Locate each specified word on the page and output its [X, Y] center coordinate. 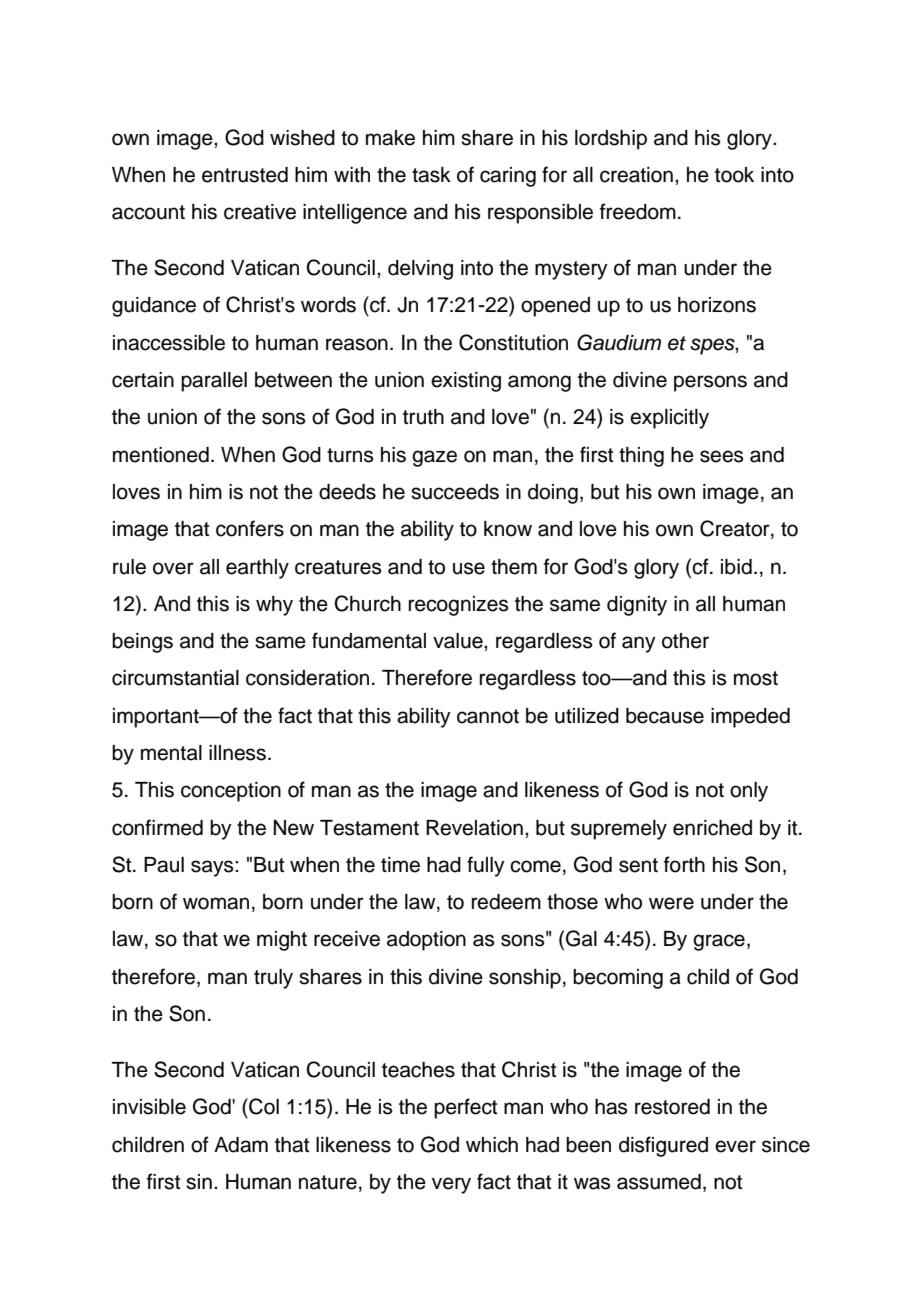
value [459, 641]
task [431, 175]
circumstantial [175, 678]
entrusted [245, 175]
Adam [241, 1145]
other [685, 641]
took [734, 175]
